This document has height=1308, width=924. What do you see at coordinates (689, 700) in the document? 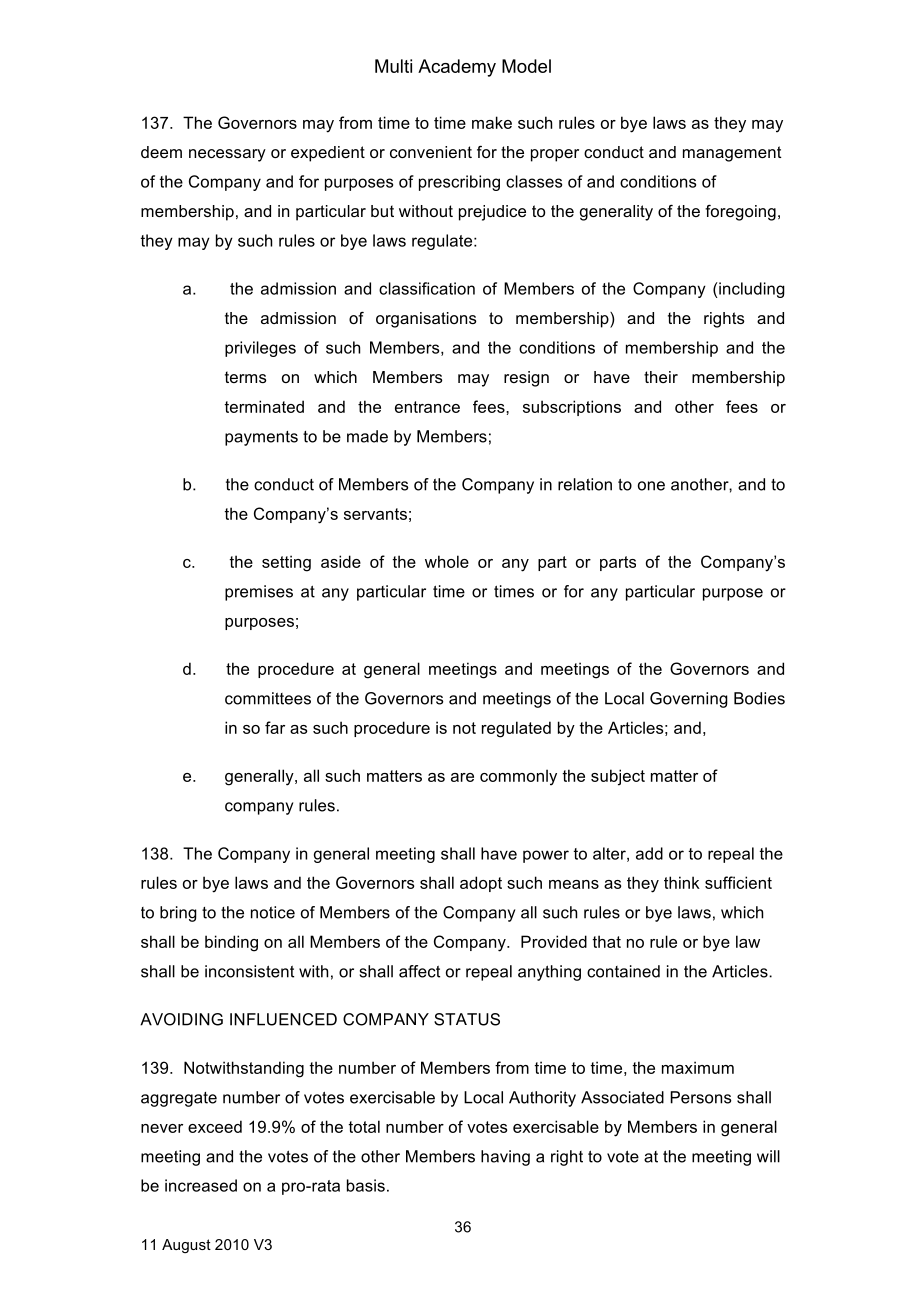
I see `Governing` at bounding box center [689, 700].
